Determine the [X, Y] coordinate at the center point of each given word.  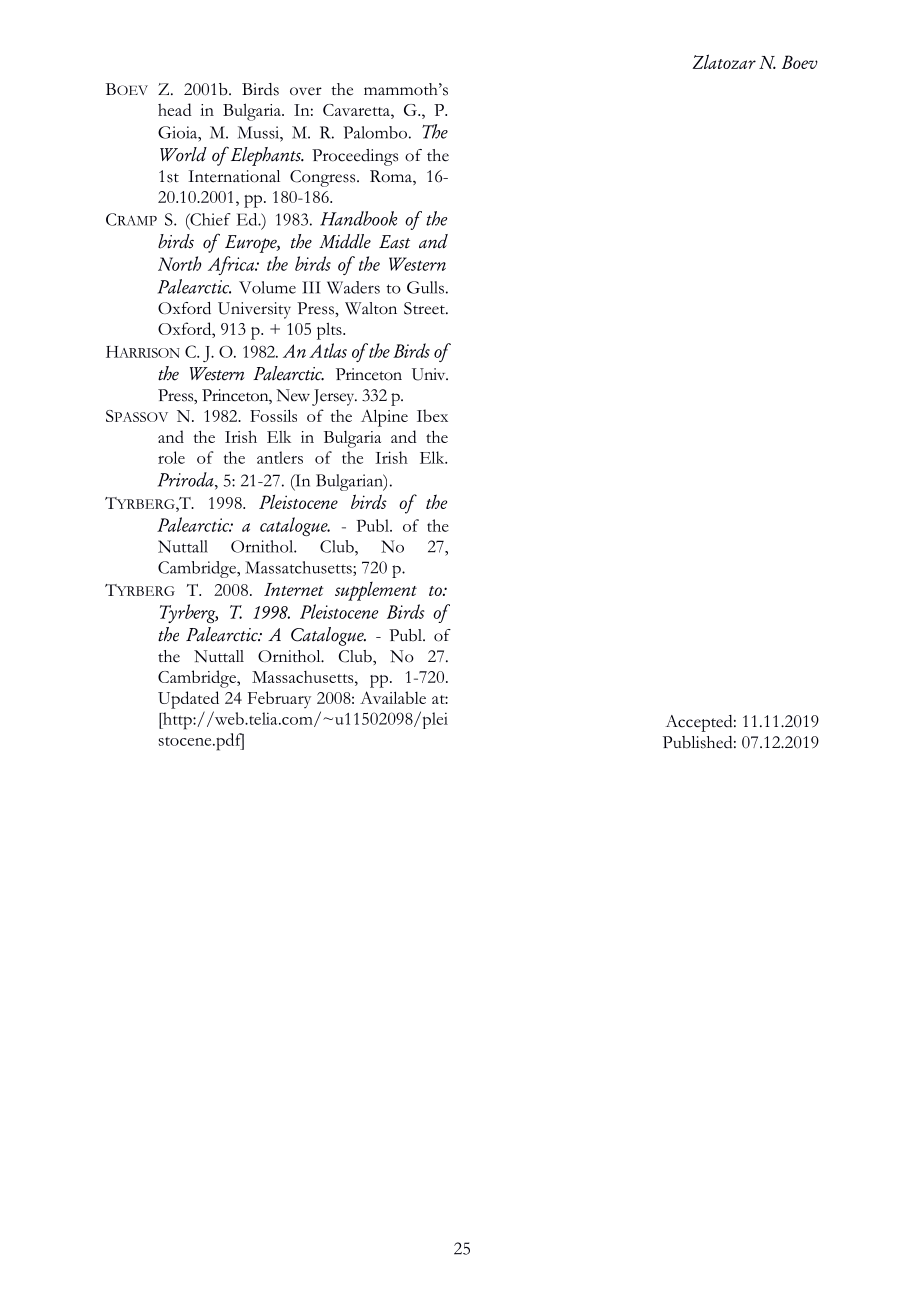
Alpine [384, 418]
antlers [280, 457]
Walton [371, 308]
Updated [188, 700]
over [306, 91]
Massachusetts [304, 677]
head [175, 109]
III [311, 287]
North [180, 263]
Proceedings [355, 157]
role [171, 457]
